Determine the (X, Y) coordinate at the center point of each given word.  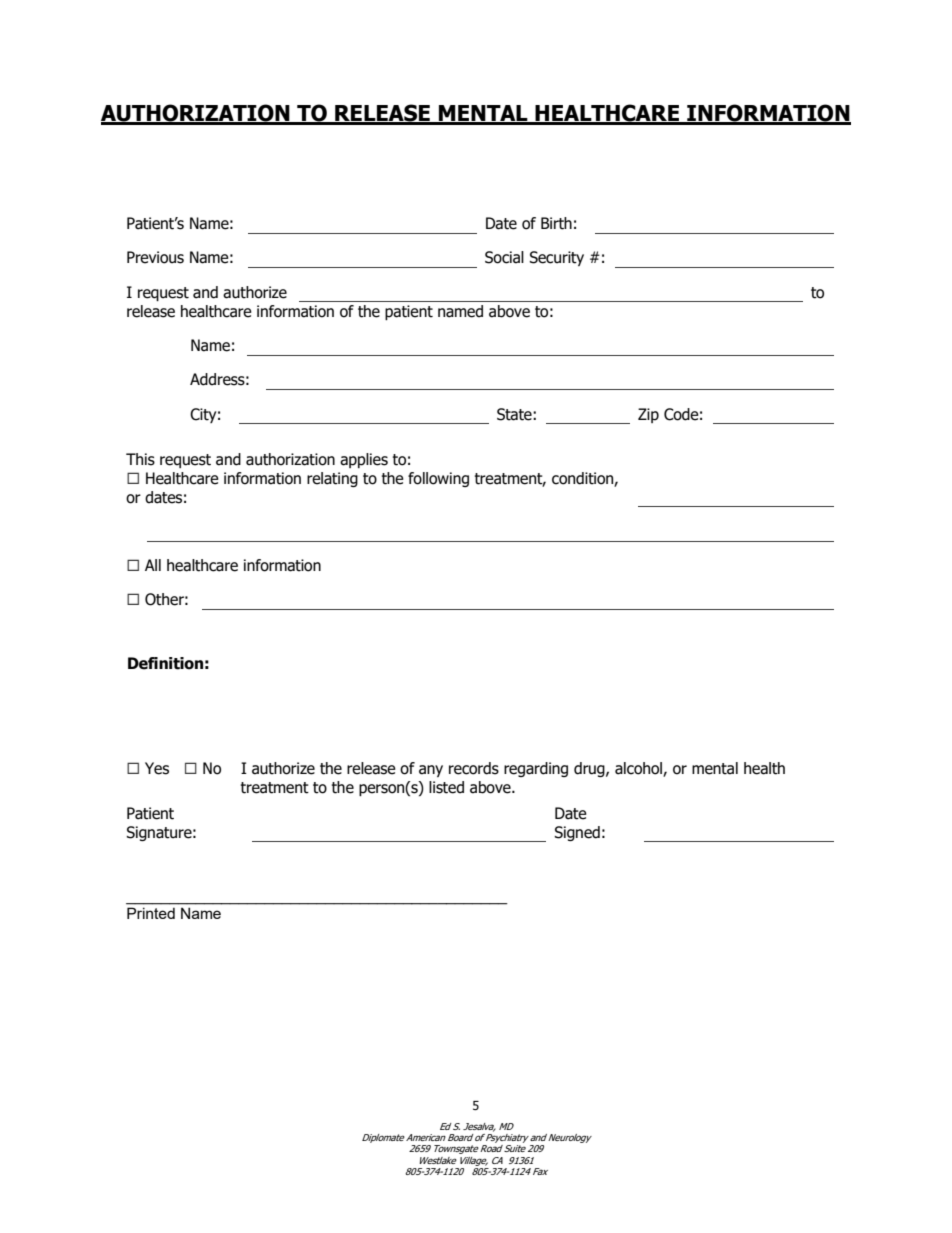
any (431, 771)
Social (504, 257)
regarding (536, 769)
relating (332, 479)
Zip (648, 415)
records (474, 768)
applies (364, 460)
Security (557, 258)
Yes (157, 768)
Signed (577, 833)
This (140, 459)
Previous (155, 257)
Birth (556, 223)
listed (446, 787)
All (153, 565)
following (438, 479)
